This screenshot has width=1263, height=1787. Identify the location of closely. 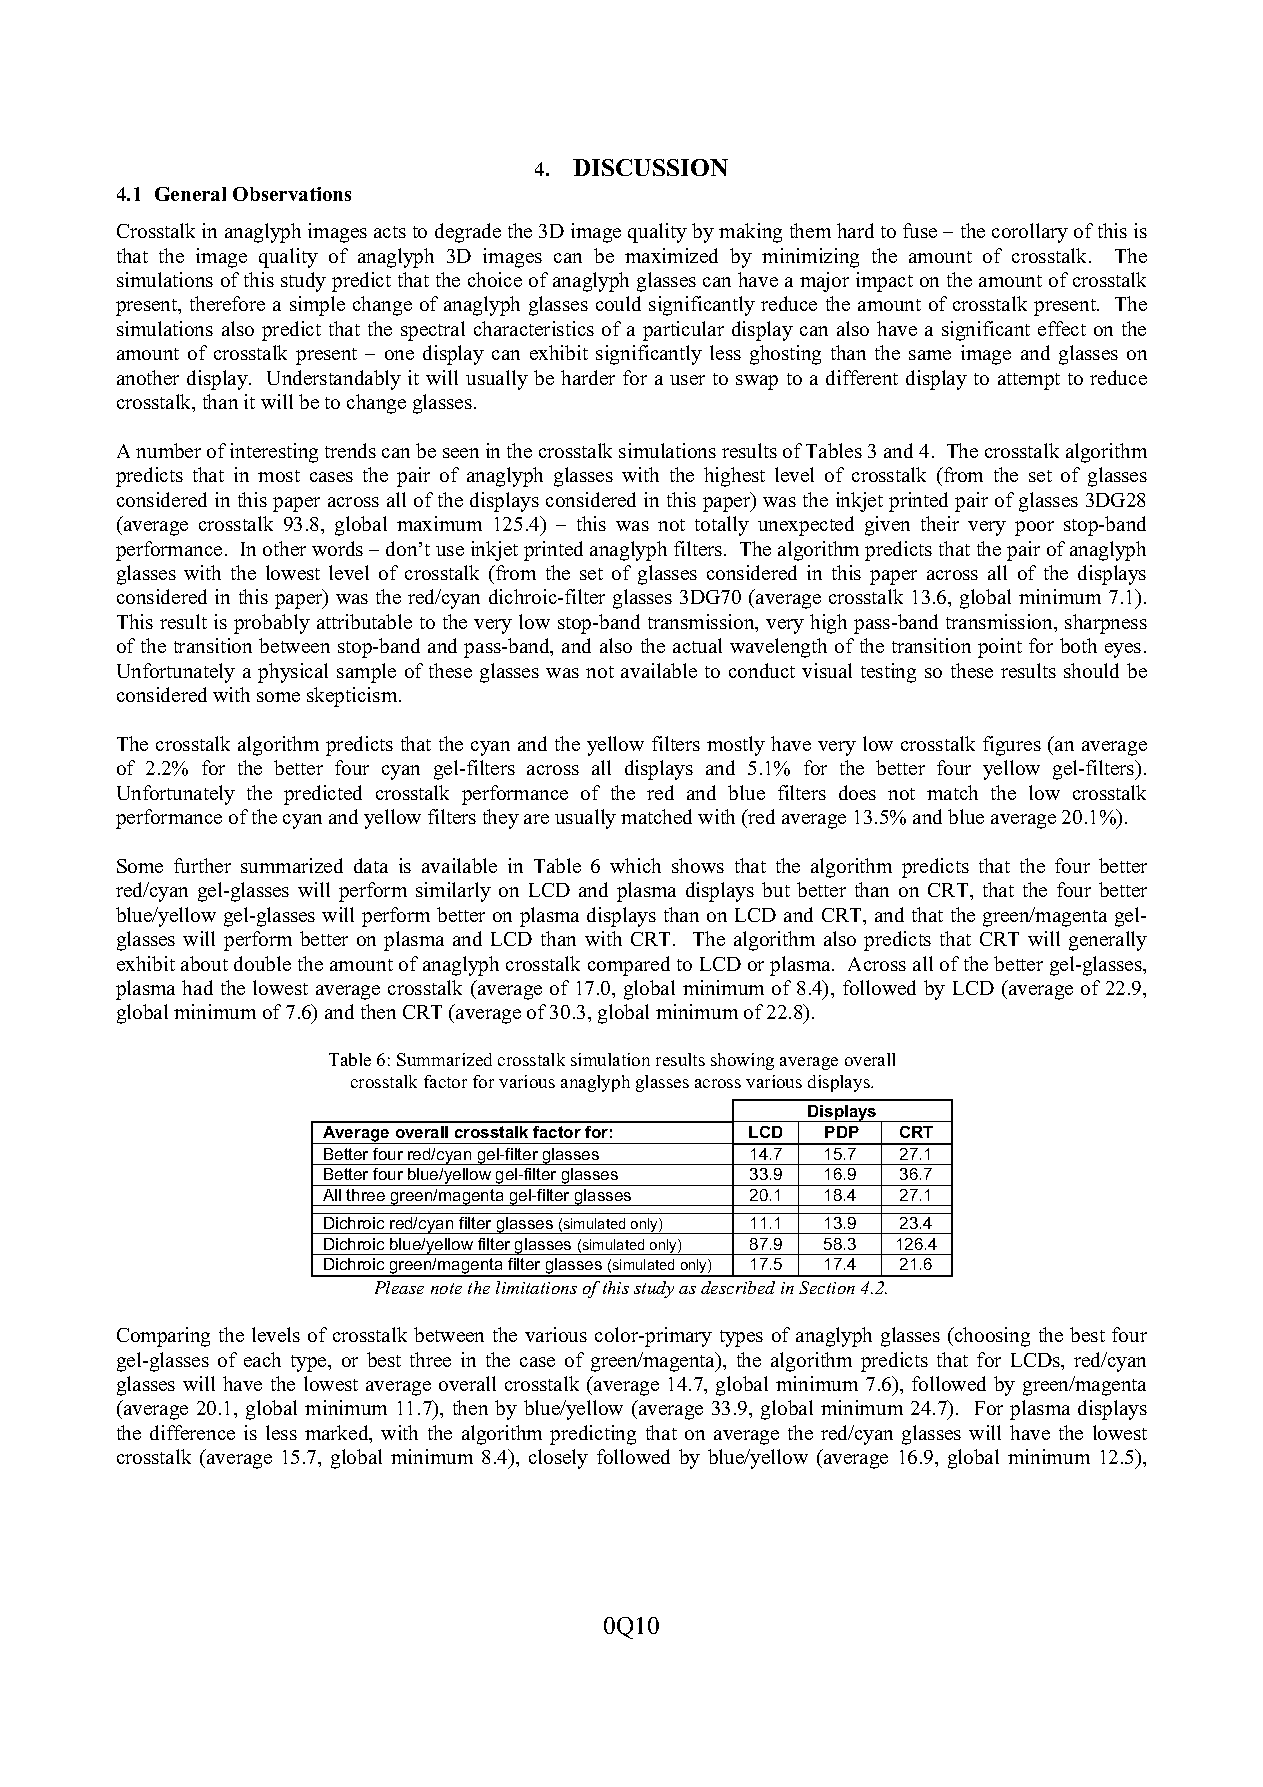
(558, 1459).
